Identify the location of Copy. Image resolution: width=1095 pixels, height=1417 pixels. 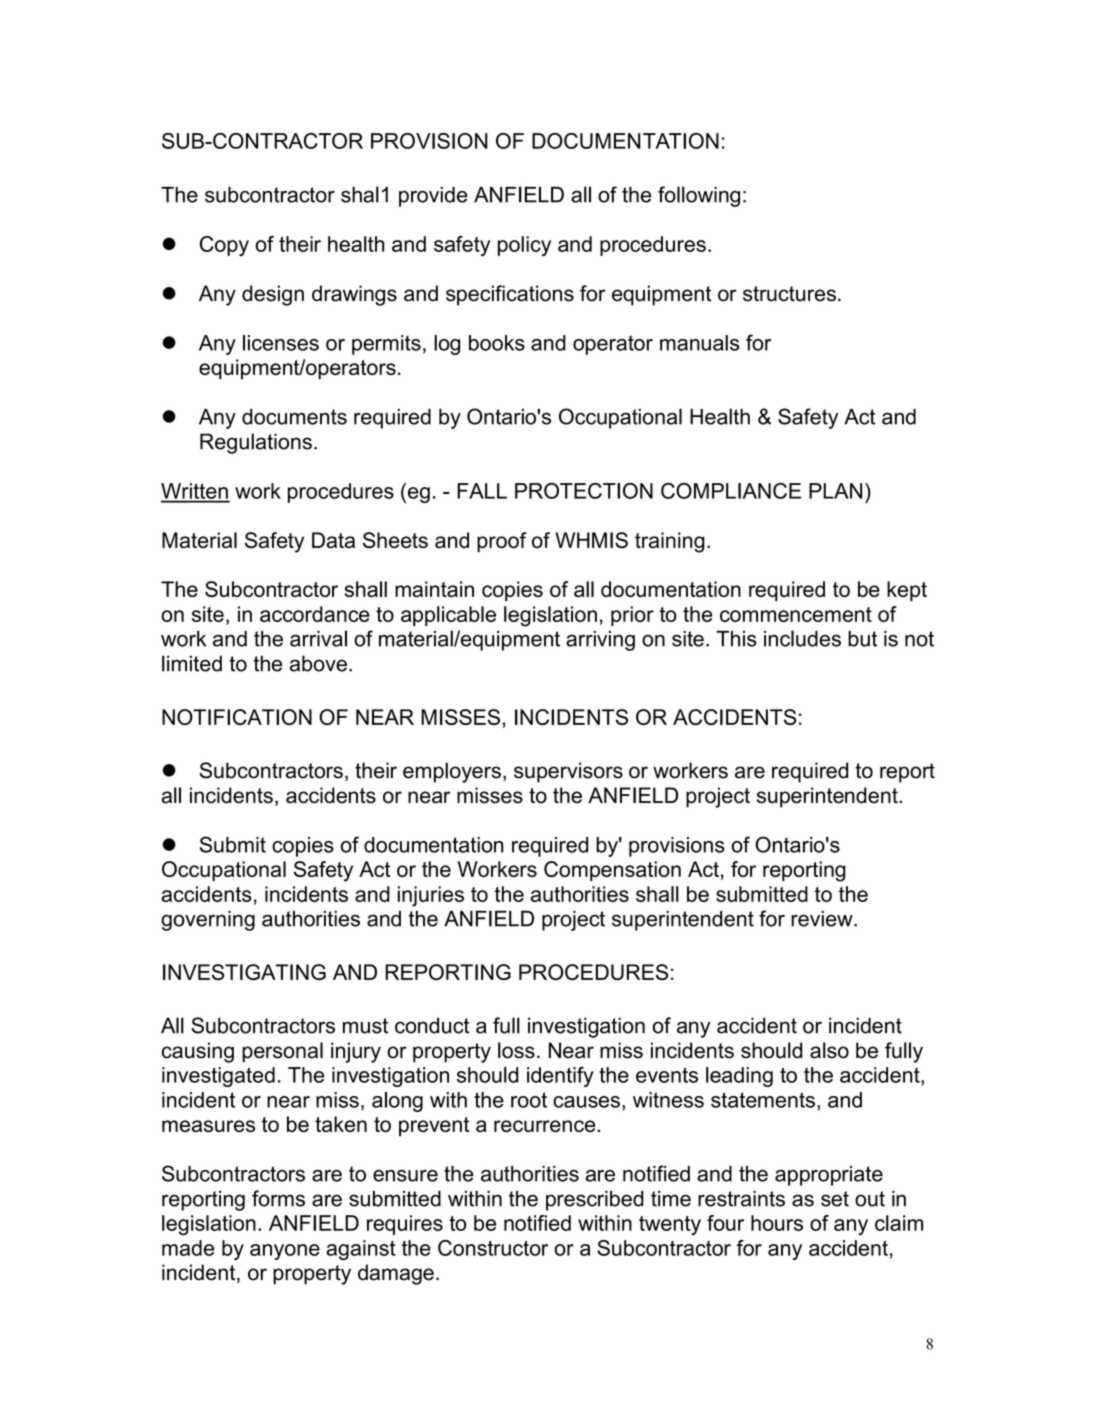
(224, 246).
